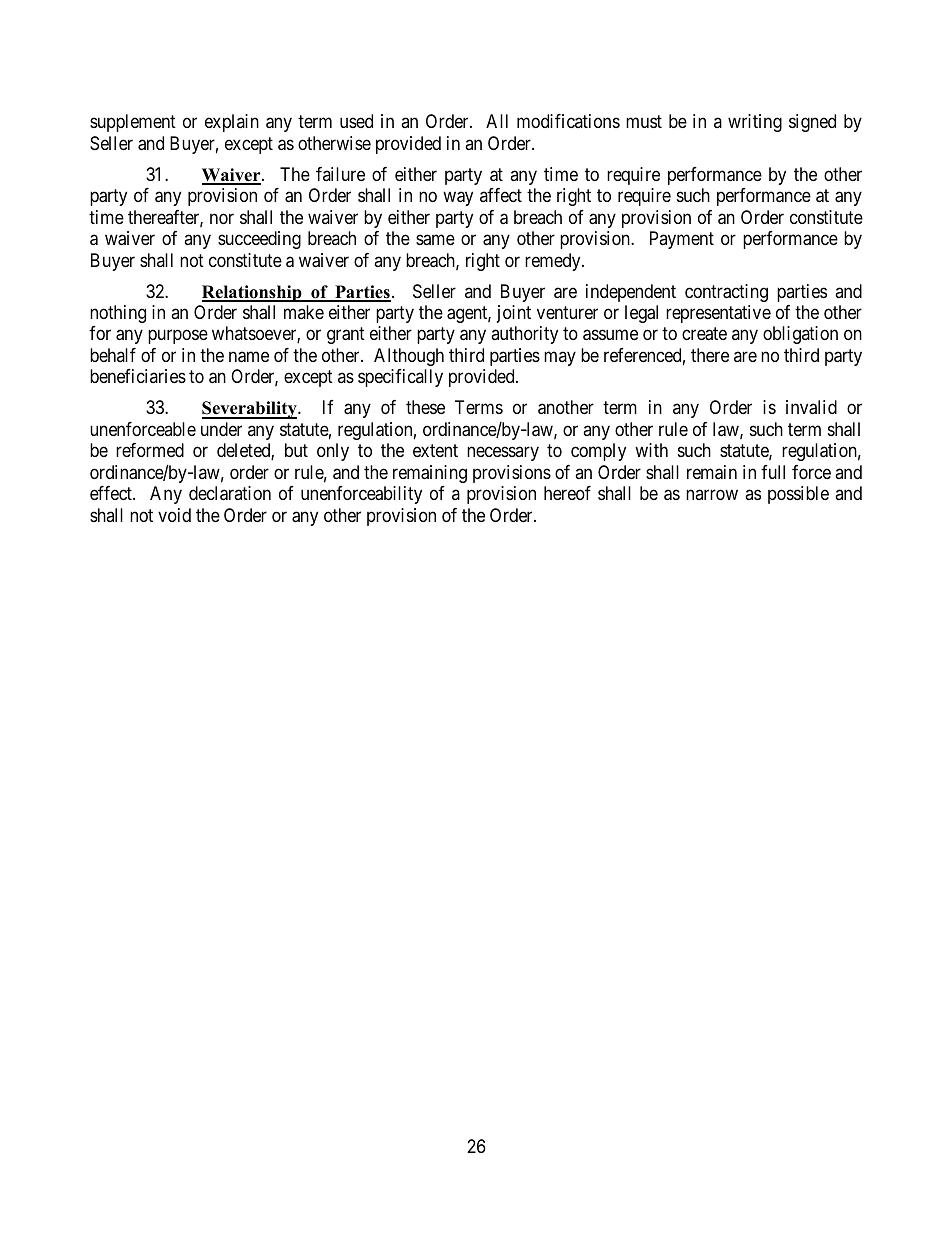 This screenshot has height=1233, width=952. Describe the element at coordinates (174, 515) in the screenshot. I see `void` at that location.
